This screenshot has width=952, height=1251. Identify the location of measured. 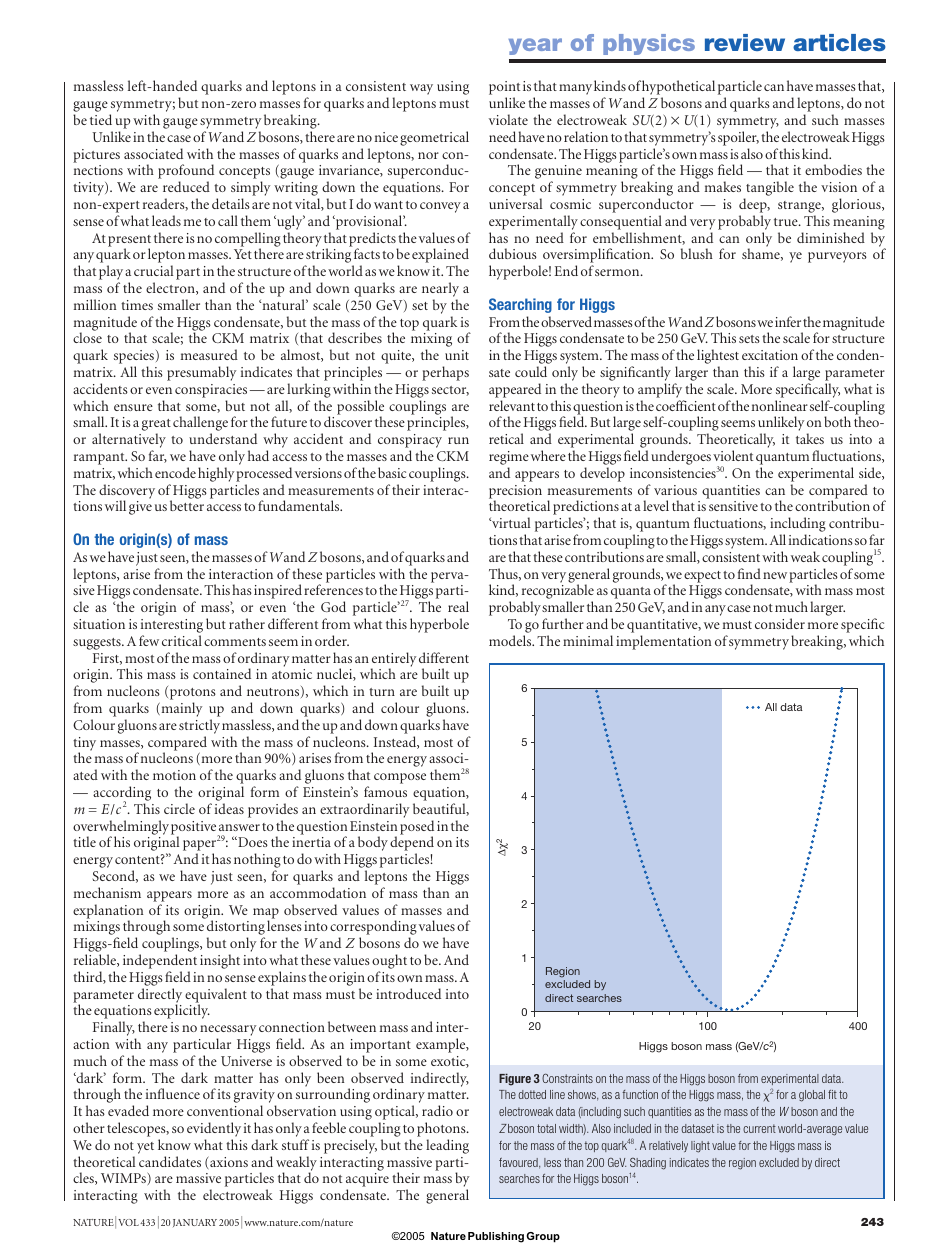
(209, 354).
